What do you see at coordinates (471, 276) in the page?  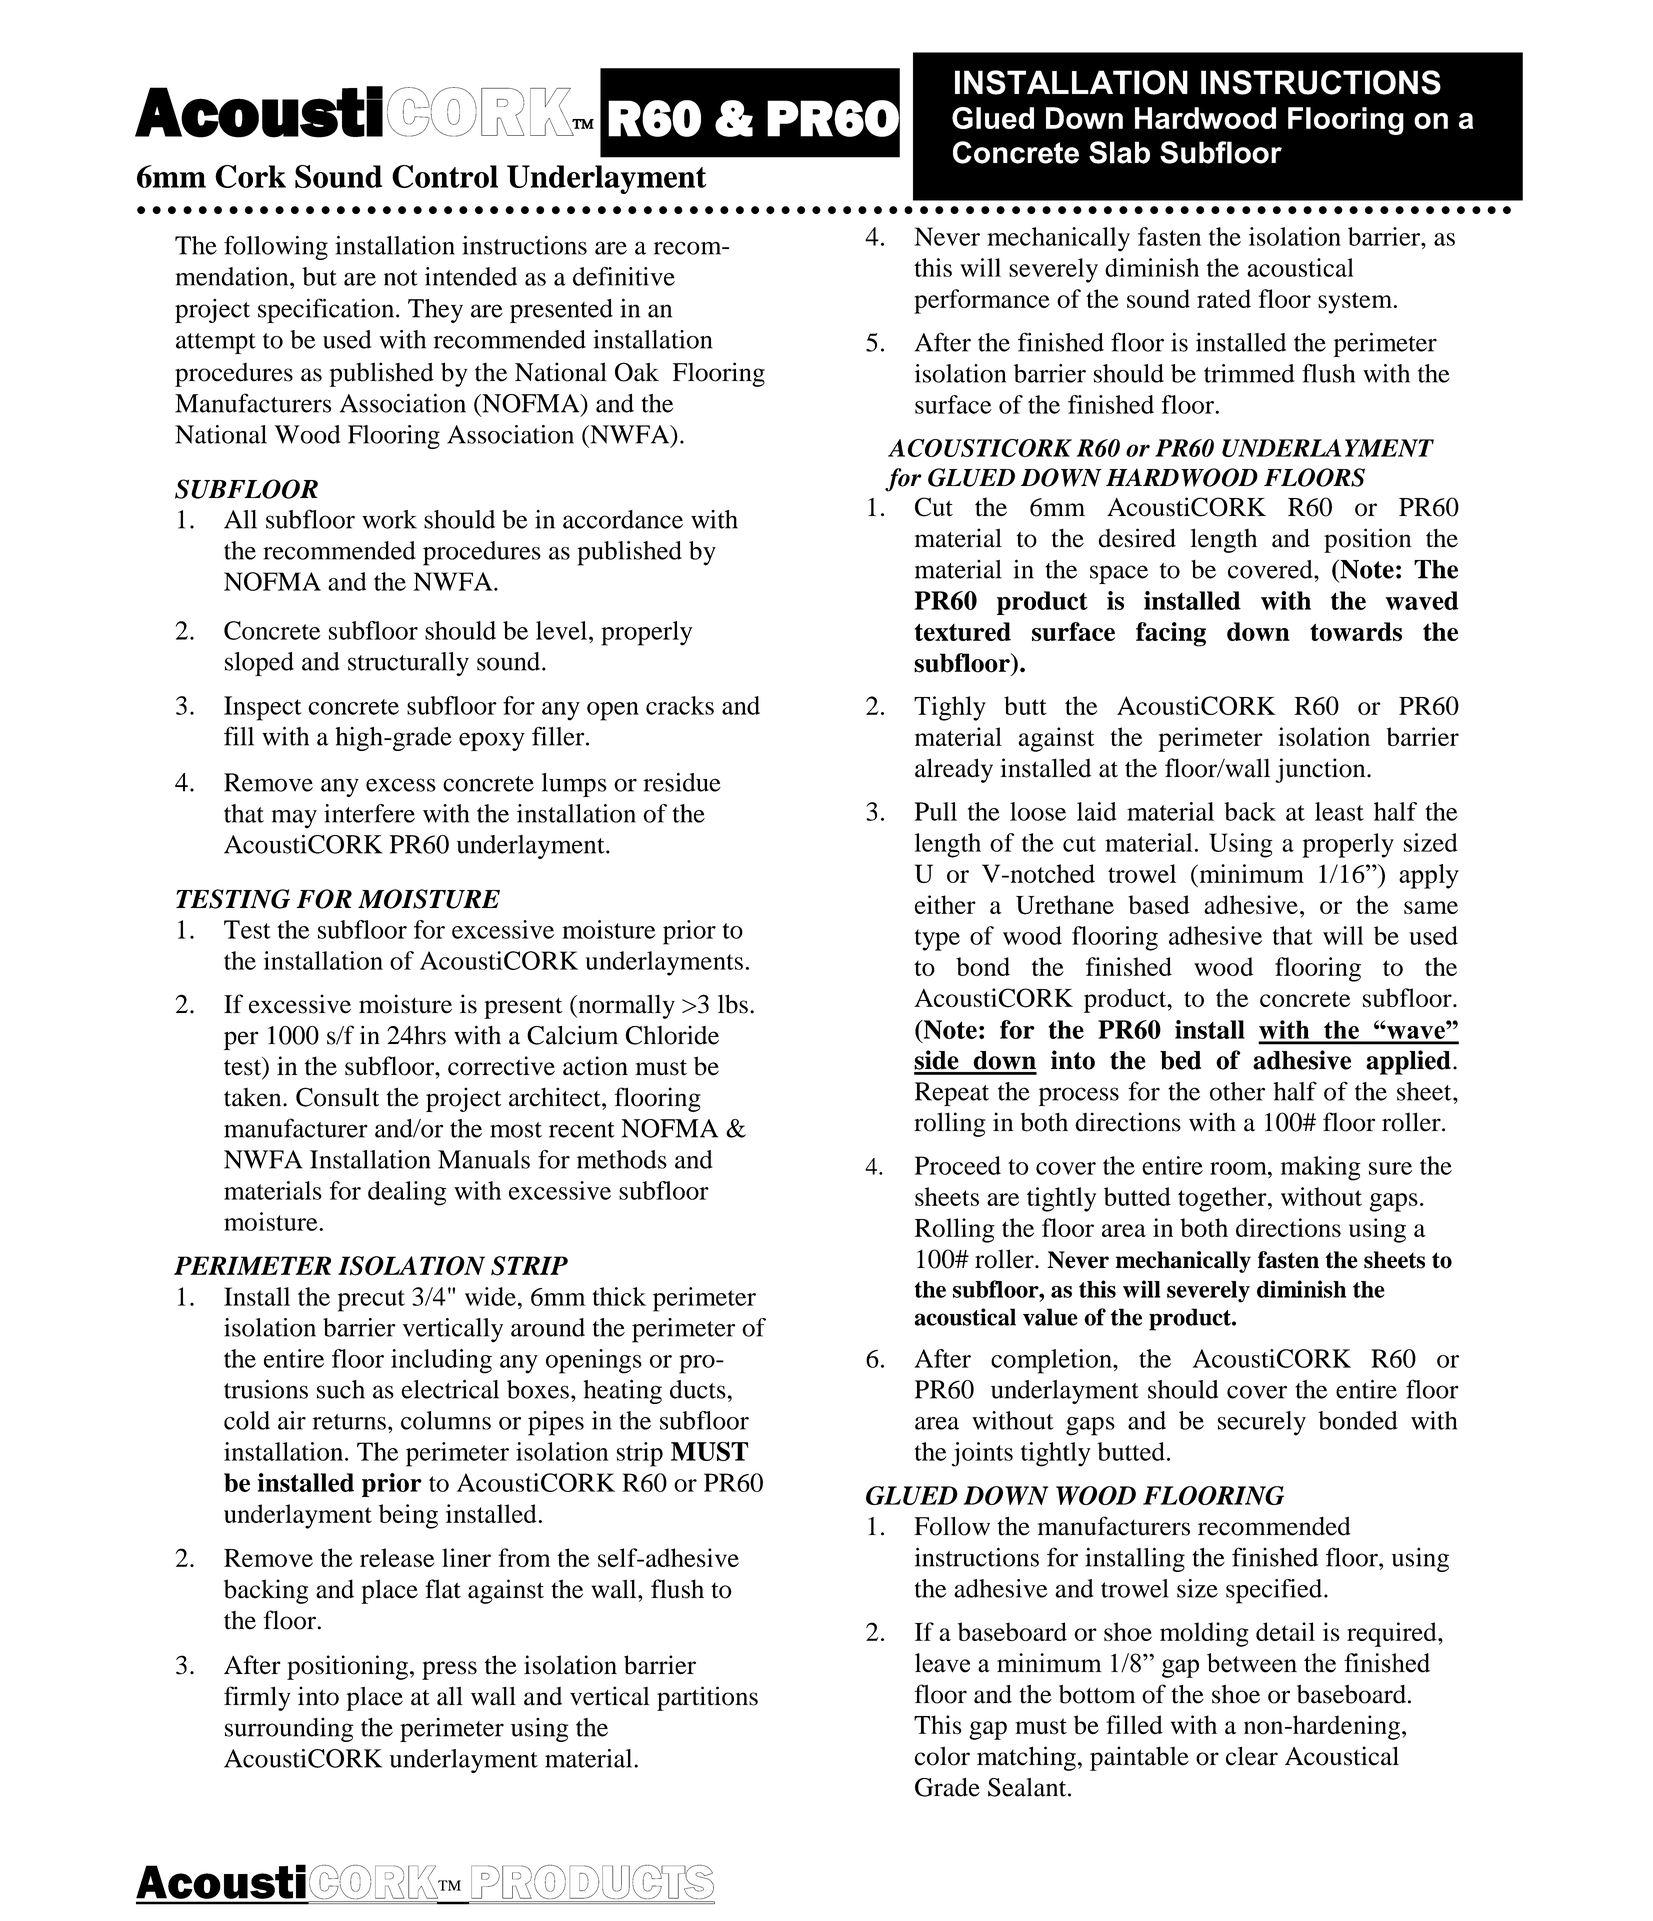 I see `intended` at bounding box center [471, 276].
